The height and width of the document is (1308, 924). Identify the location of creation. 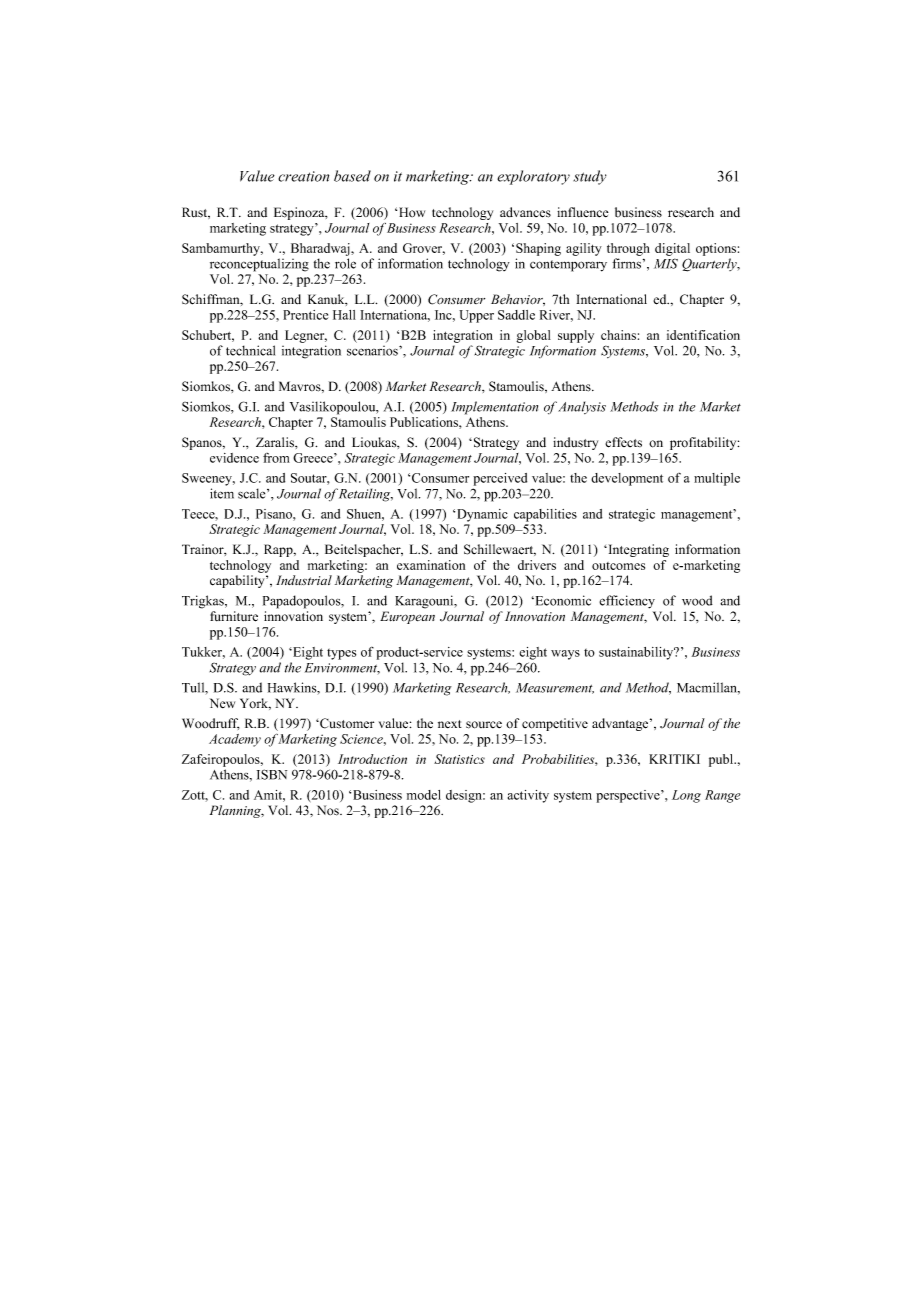
(303, 176).
